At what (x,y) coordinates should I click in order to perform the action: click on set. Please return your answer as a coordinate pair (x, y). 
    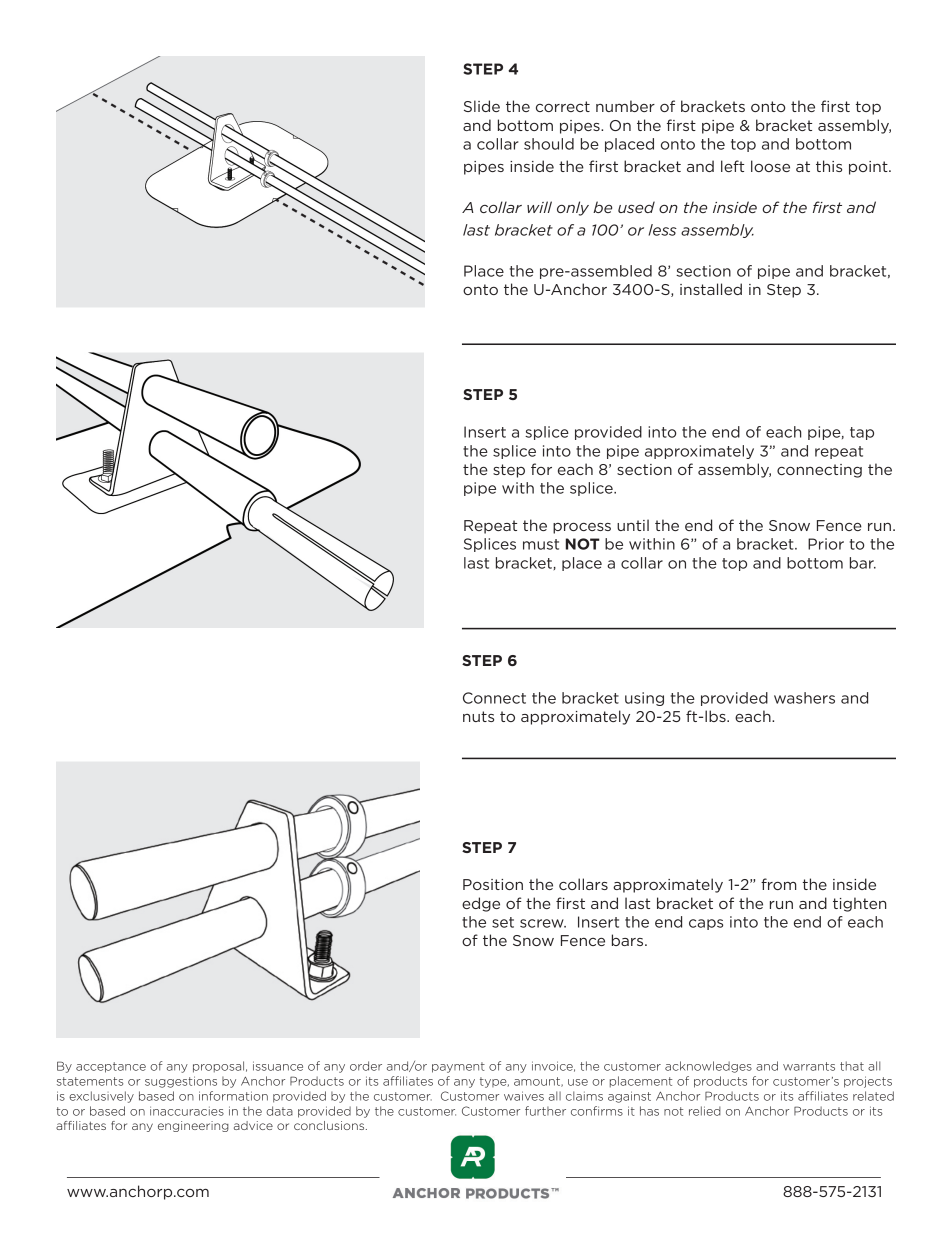
    Looking at the image, I should click on (503, 922).
